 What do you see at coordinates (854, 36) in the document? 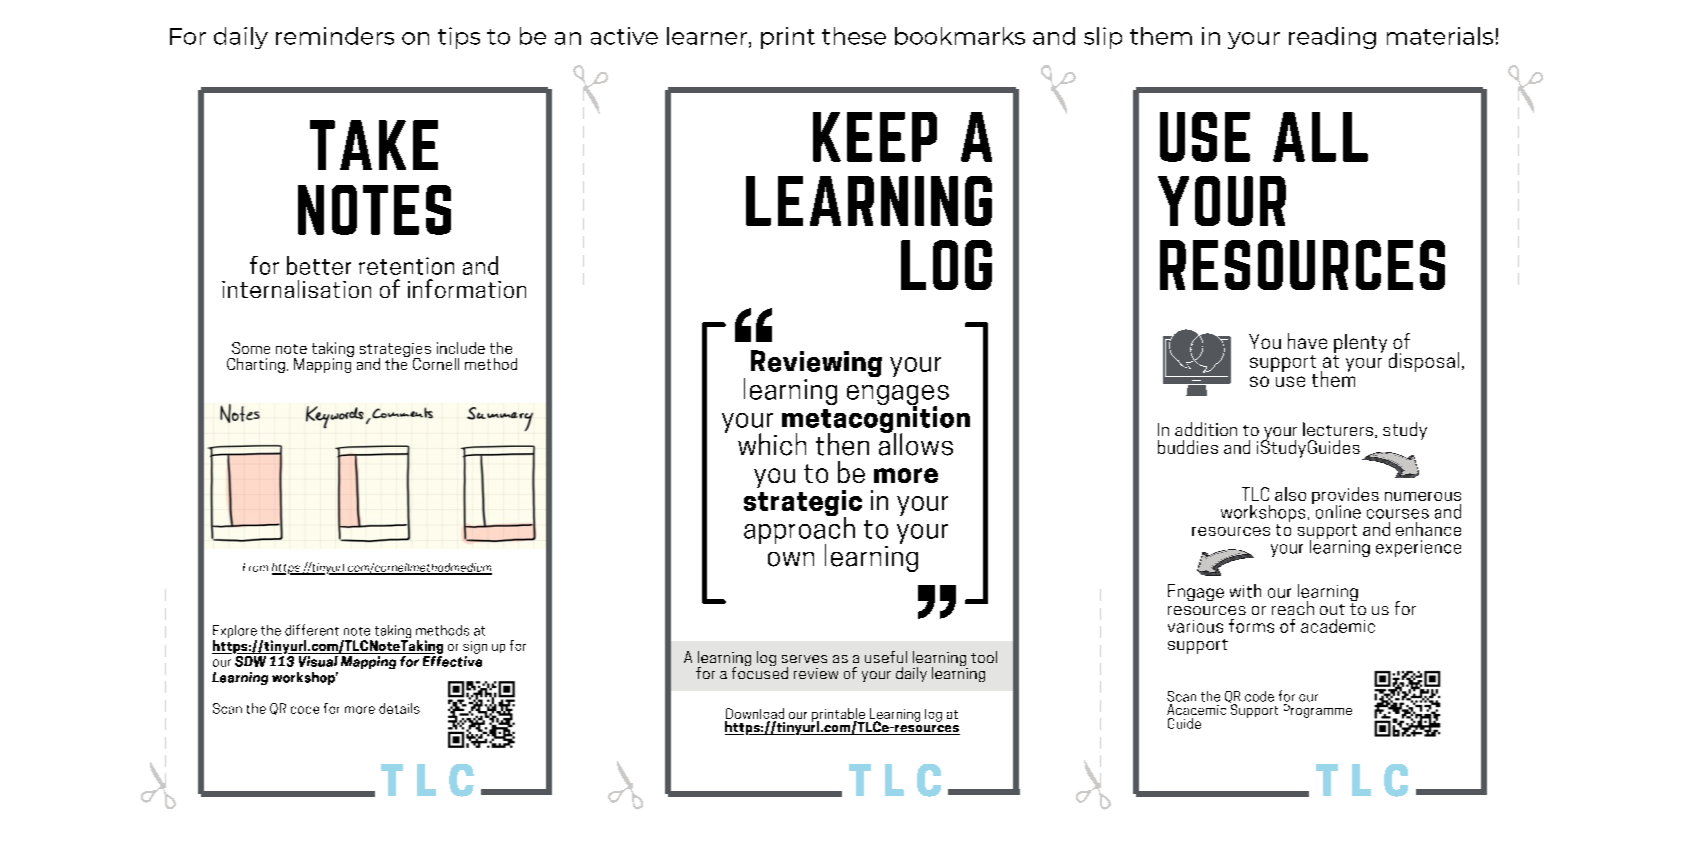
I see `these` at bounding box center [854, 36].
